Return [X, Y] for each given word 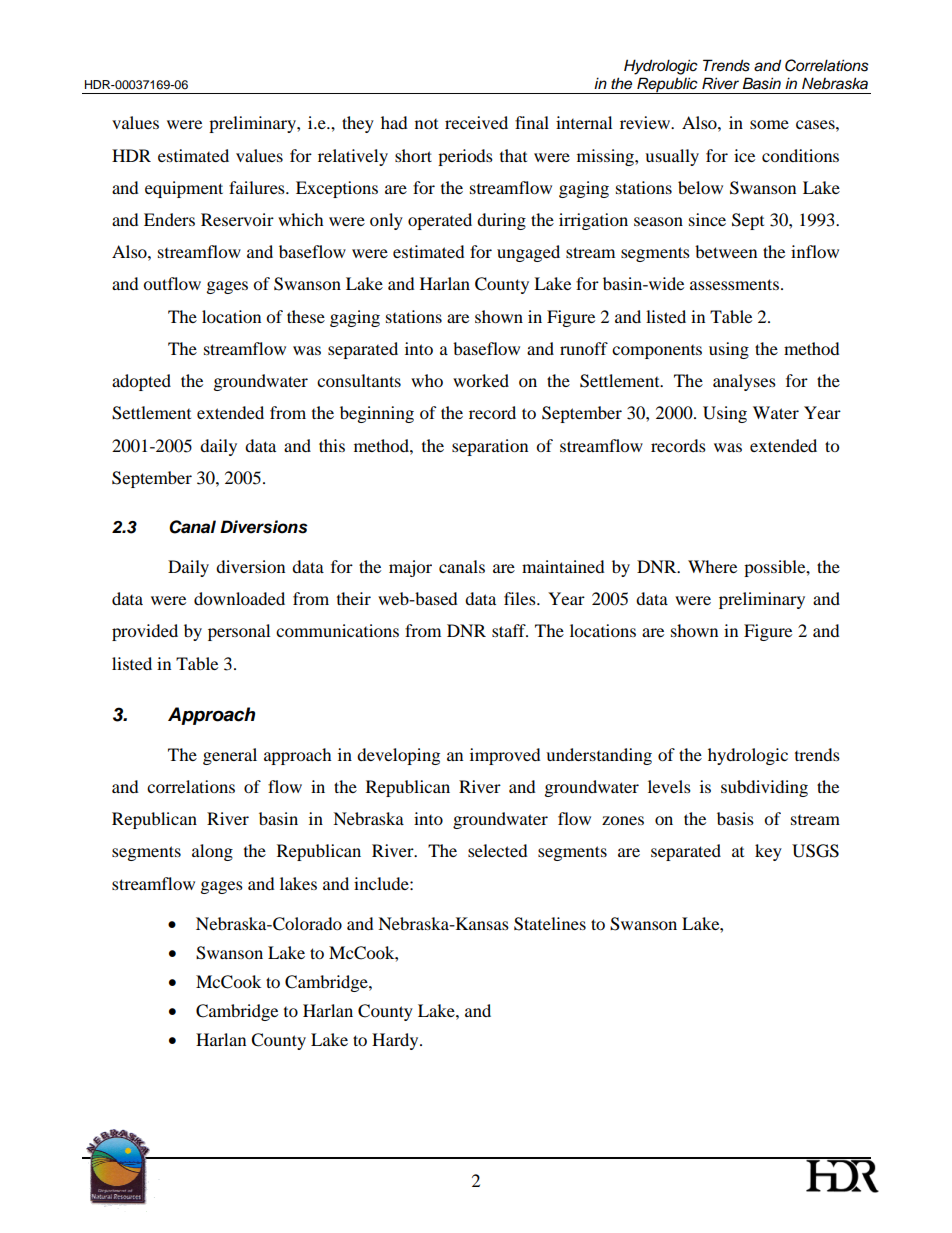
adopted [141, 382]
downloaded [239, 598]
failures [258, 187]
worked [481, 380]
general [230, 756]
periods [465, 157]
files [521, 598]
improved [505, 756]
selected [498, 850]
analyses [744, 382]
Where [712, 566]
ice [744, 155]
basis [735, 818]
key [768, 852]
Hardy [396, 1041]
